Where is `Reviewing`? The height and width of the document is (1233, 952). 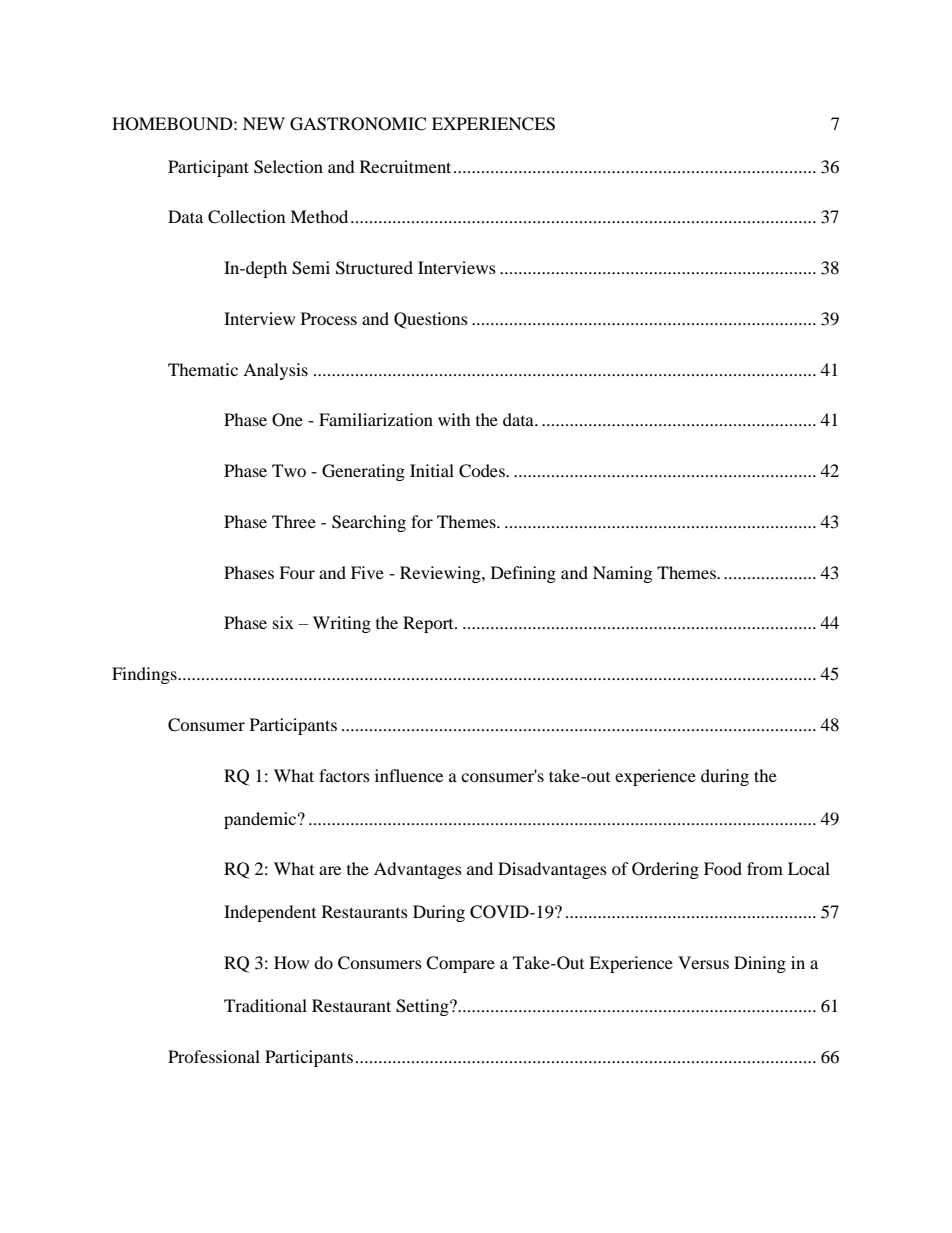 Reviewing is located at coordinates (441, 574).
